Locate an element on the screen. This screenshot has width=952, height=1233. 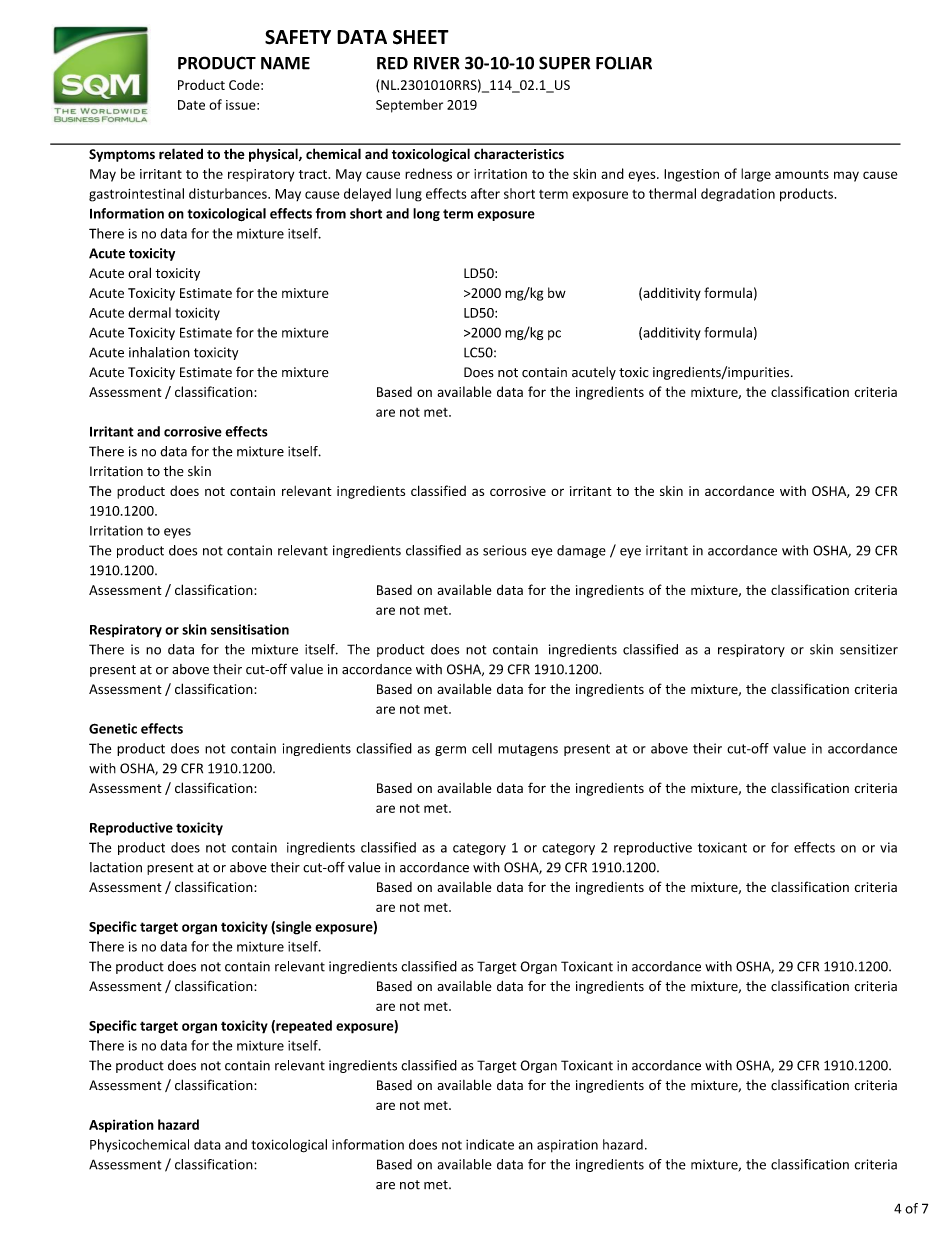
RIVER is located at coordinates (437, 63).
